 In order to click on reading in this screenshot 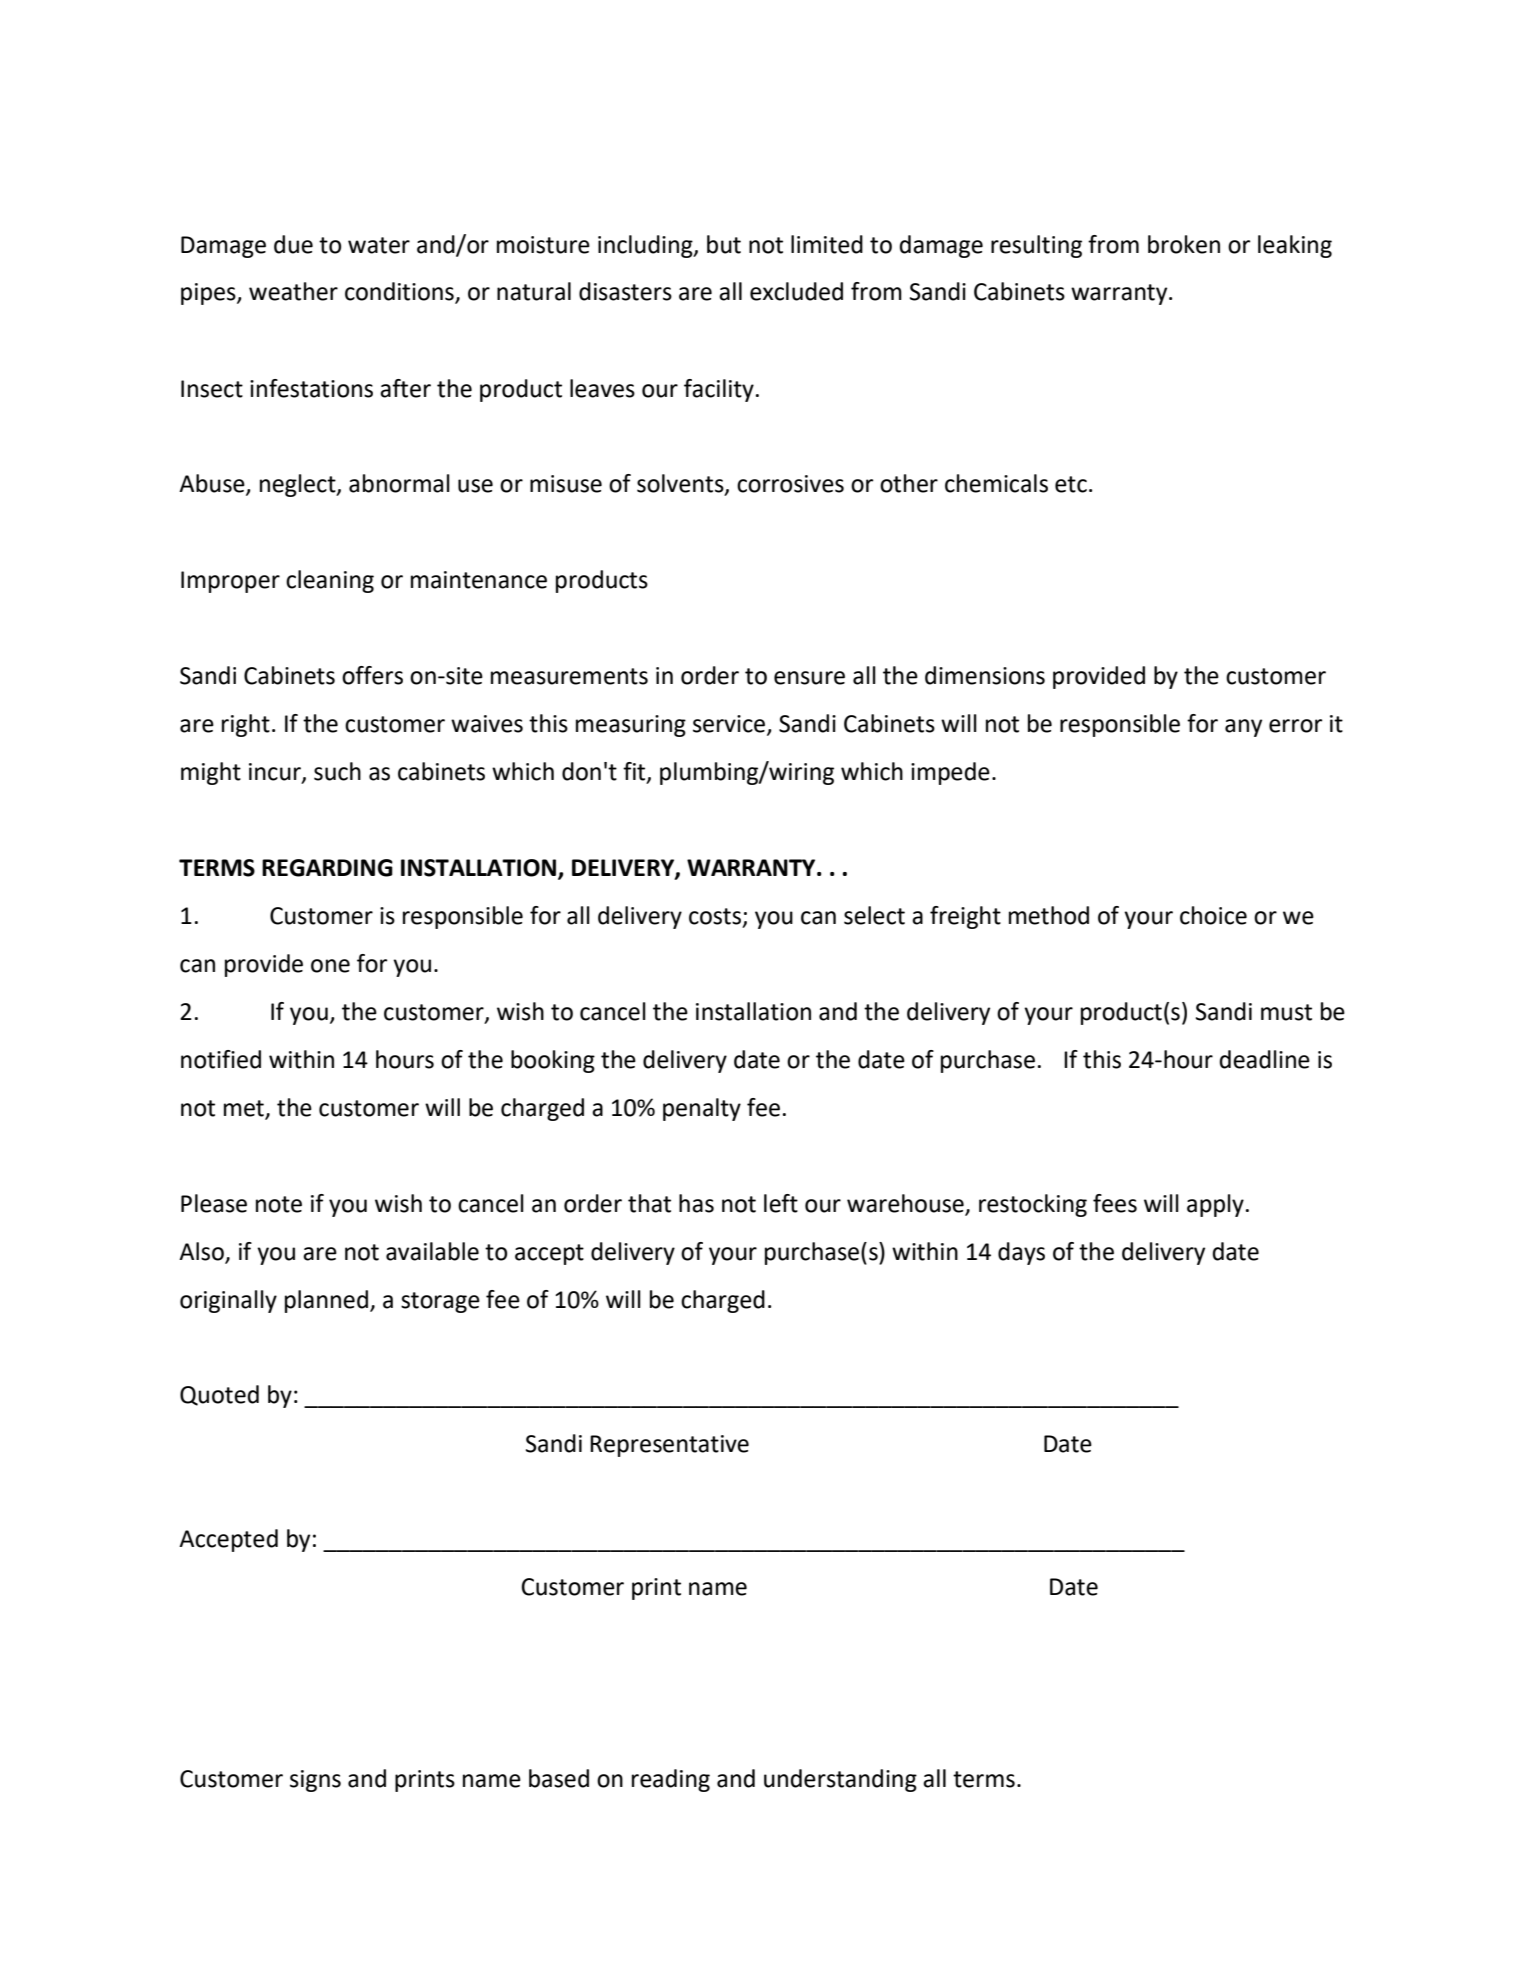, I will do `click(671, 1780)`.
